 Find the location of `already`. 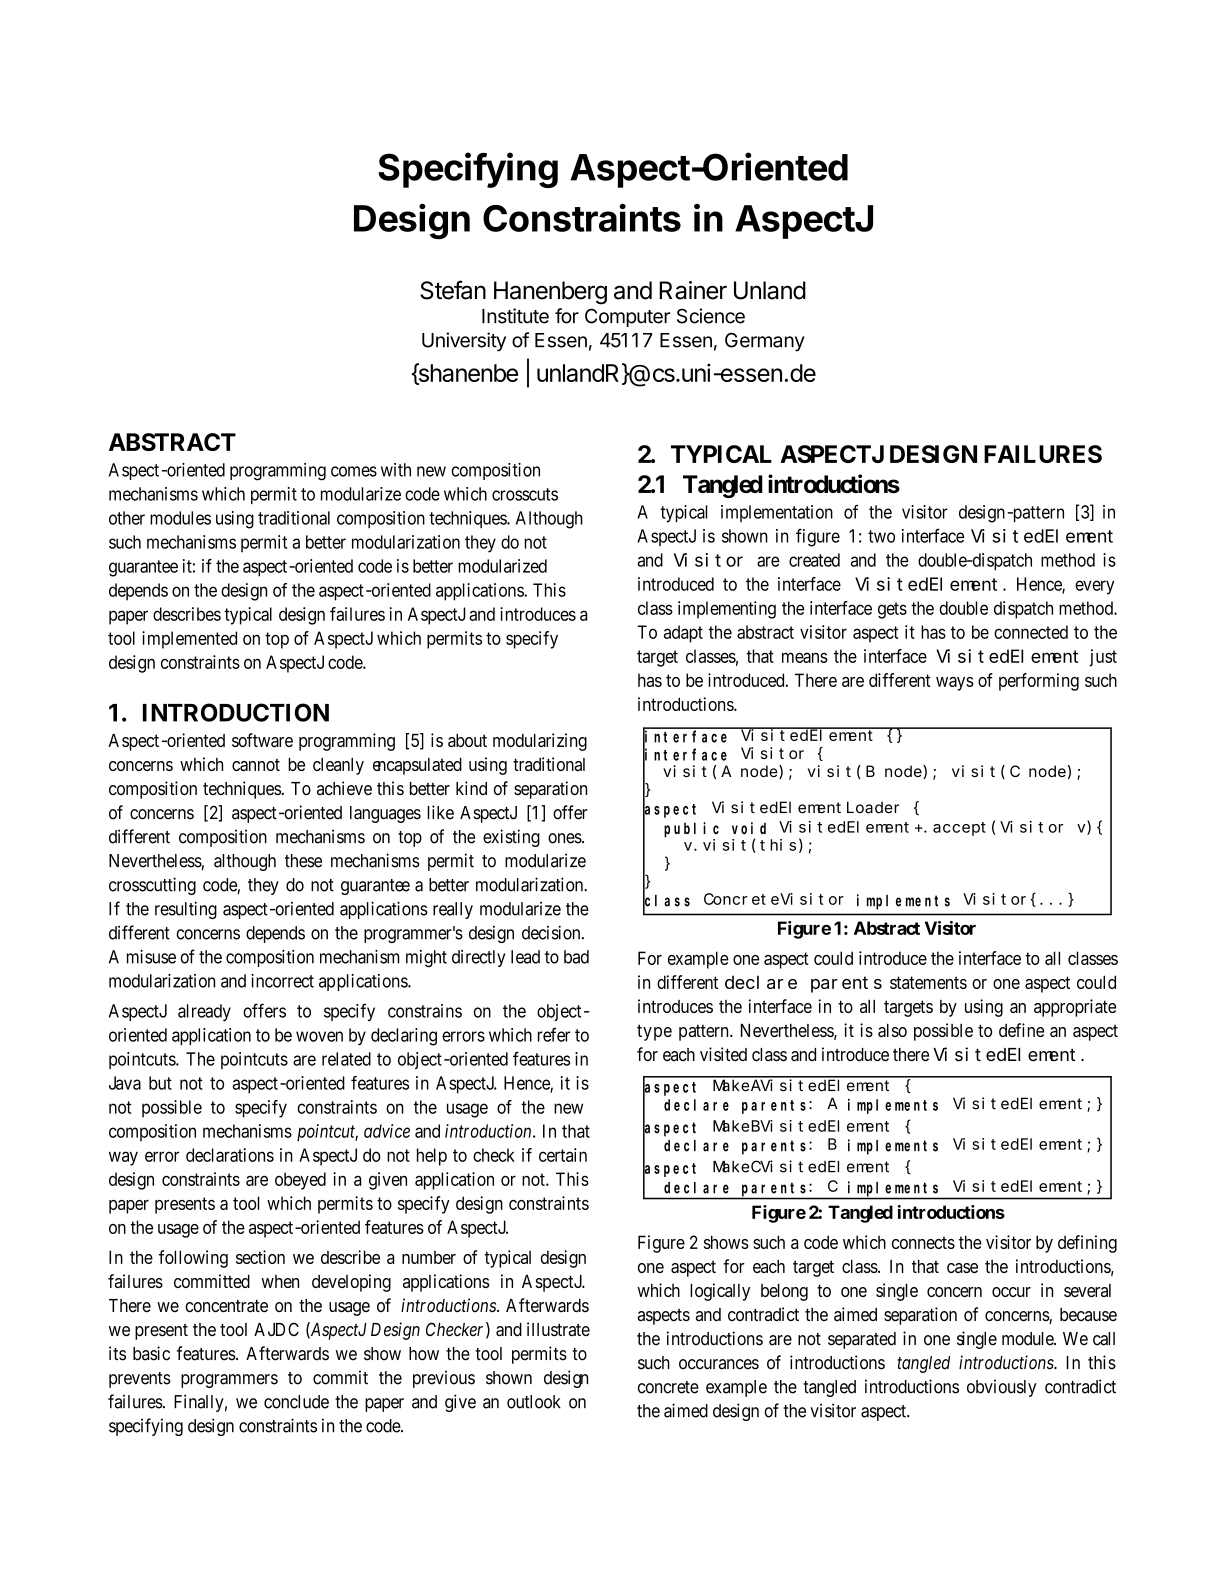

already is located at coordinates (204, 1012).
